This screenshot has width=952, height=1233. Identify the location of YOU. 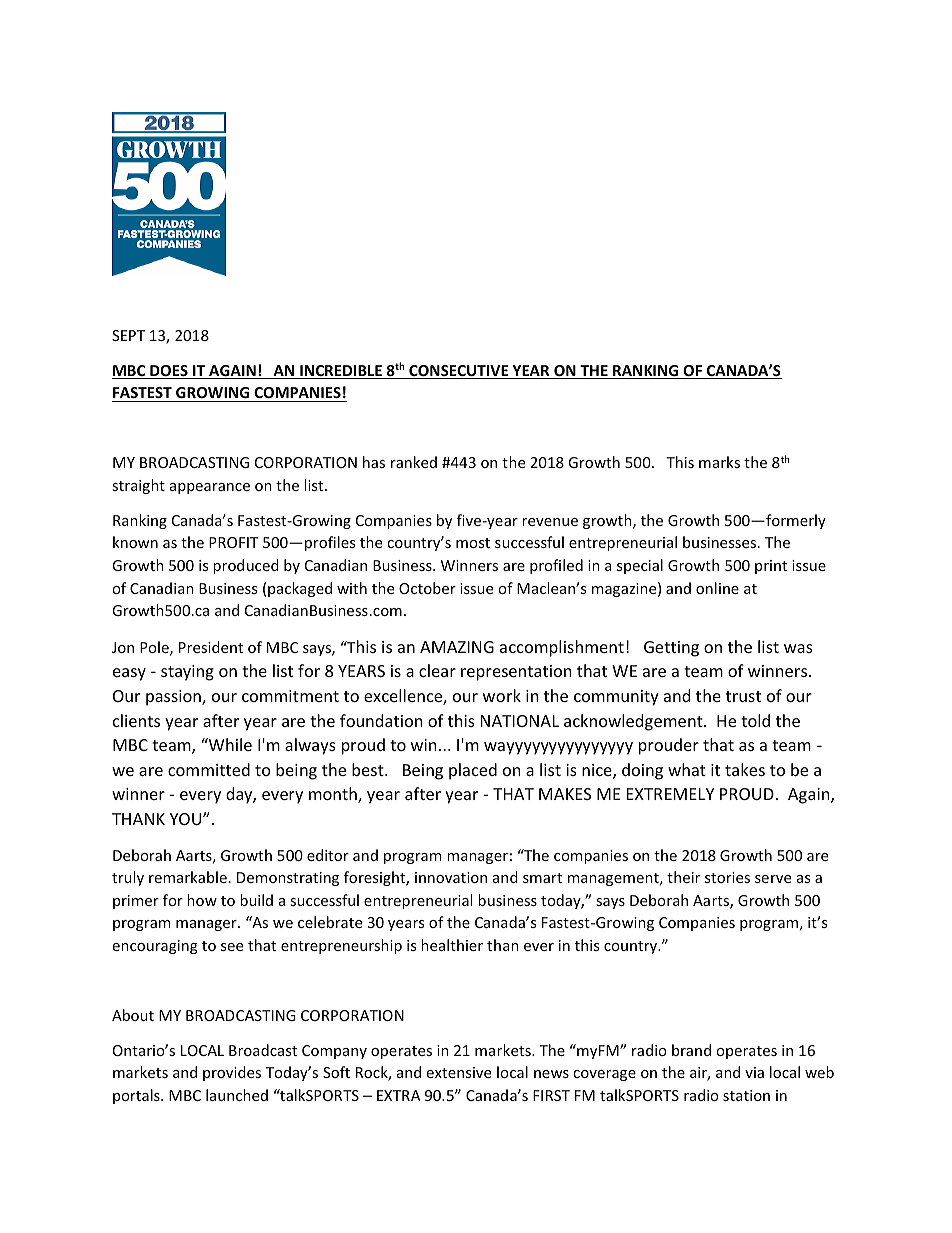
(187, 819).
